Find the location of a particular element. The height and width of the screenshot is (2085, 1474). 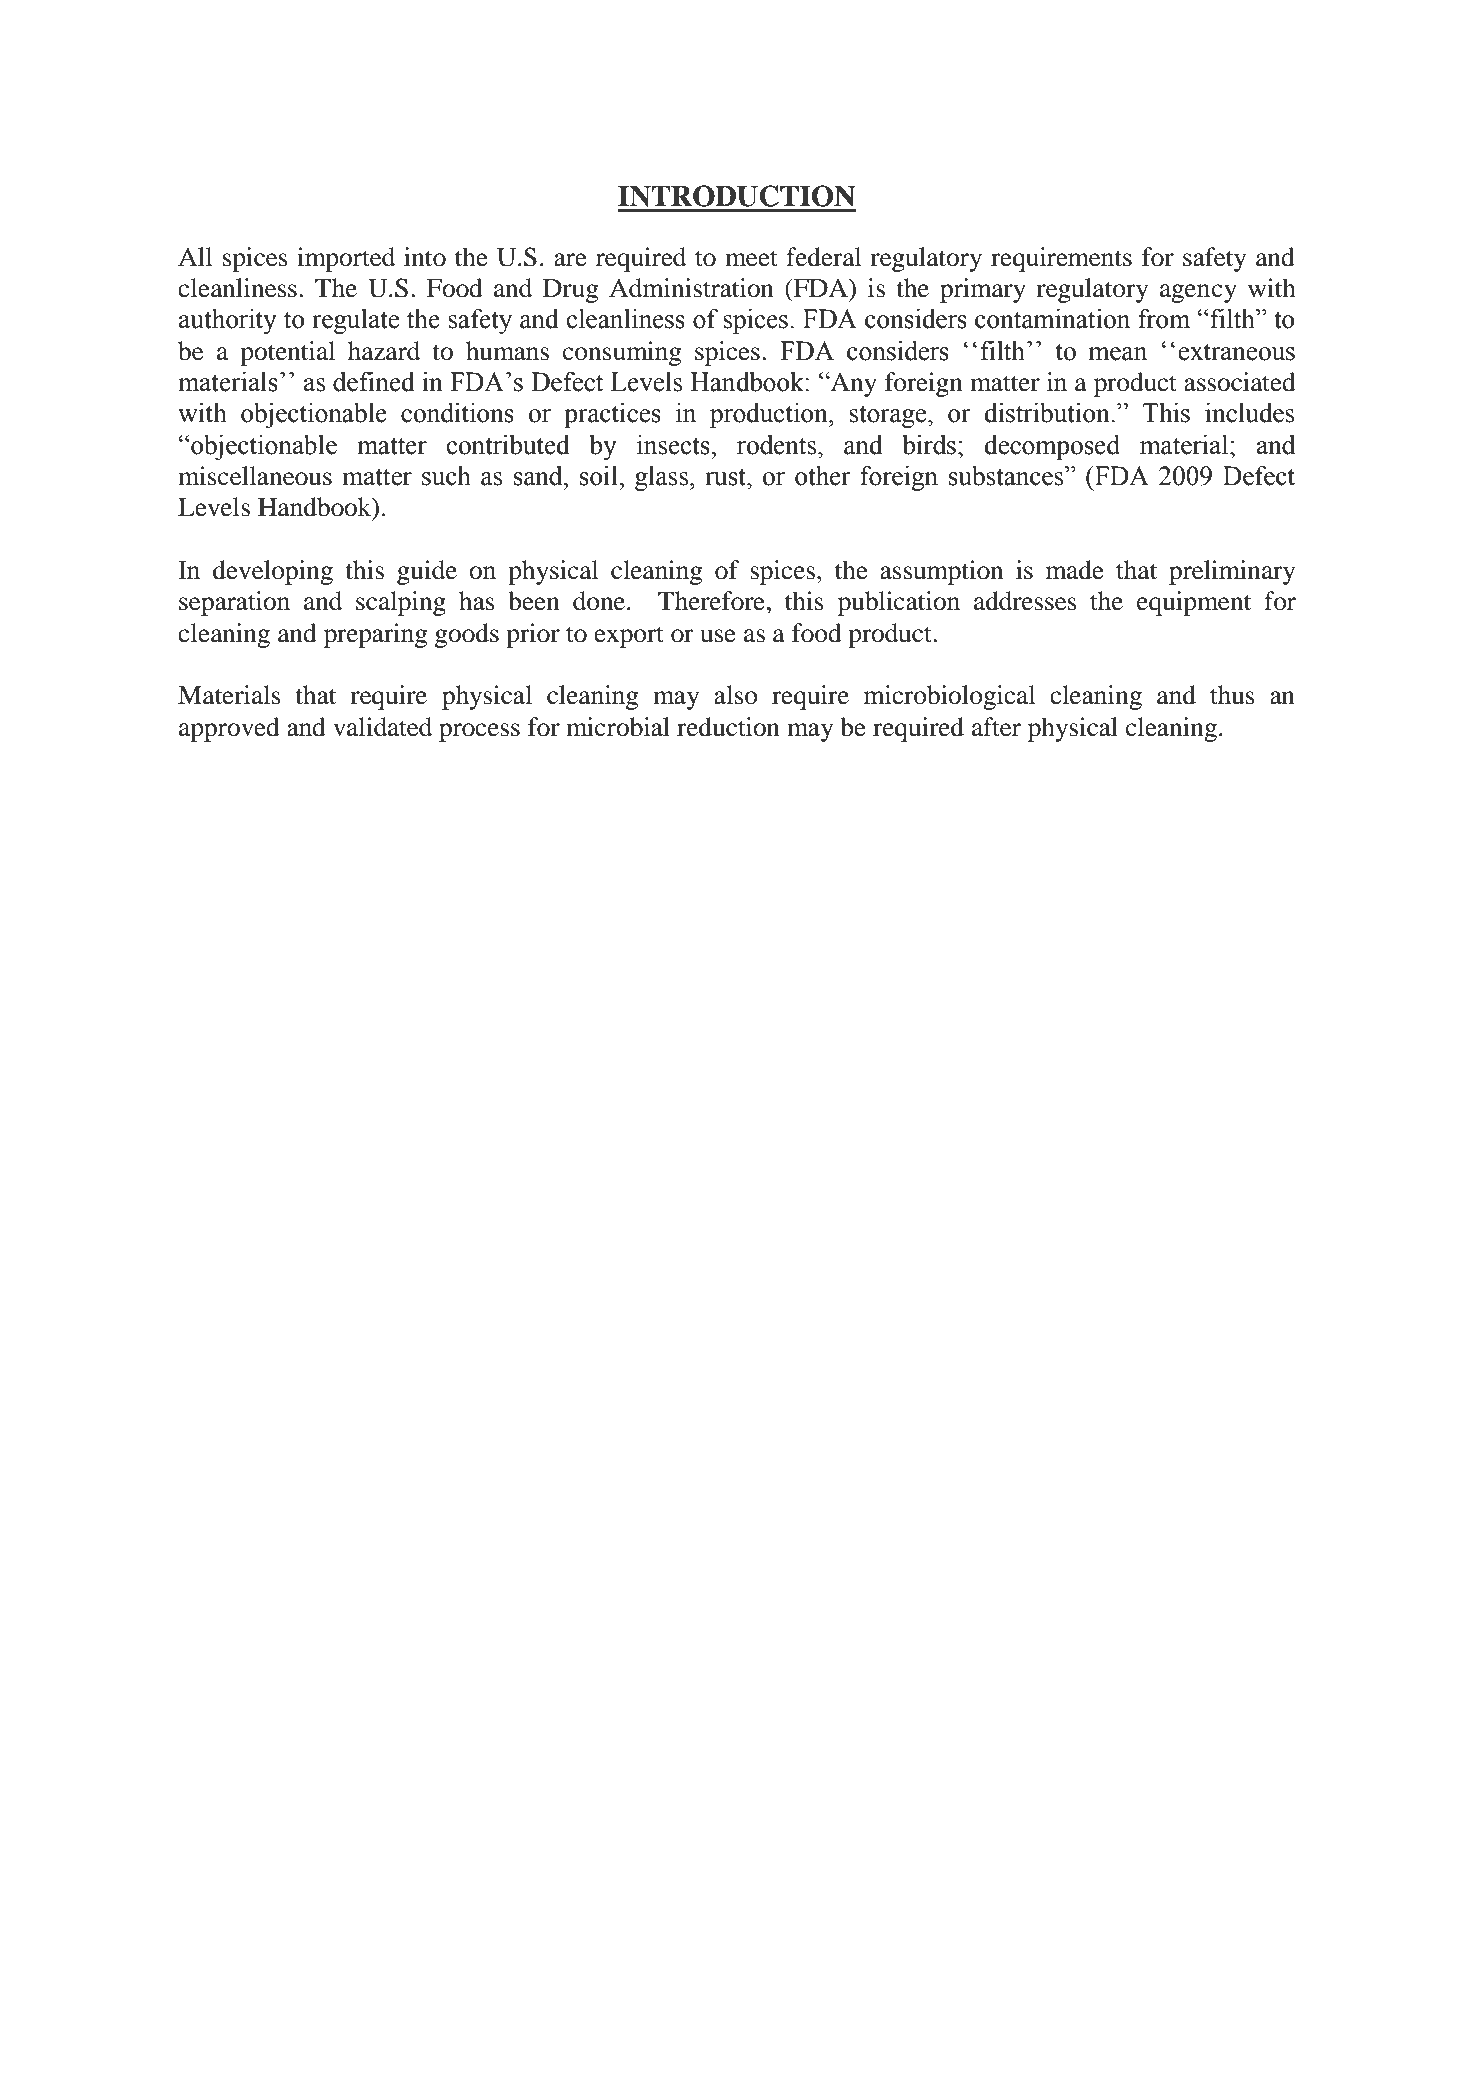

agency is located at coordinates (1198, 293).
